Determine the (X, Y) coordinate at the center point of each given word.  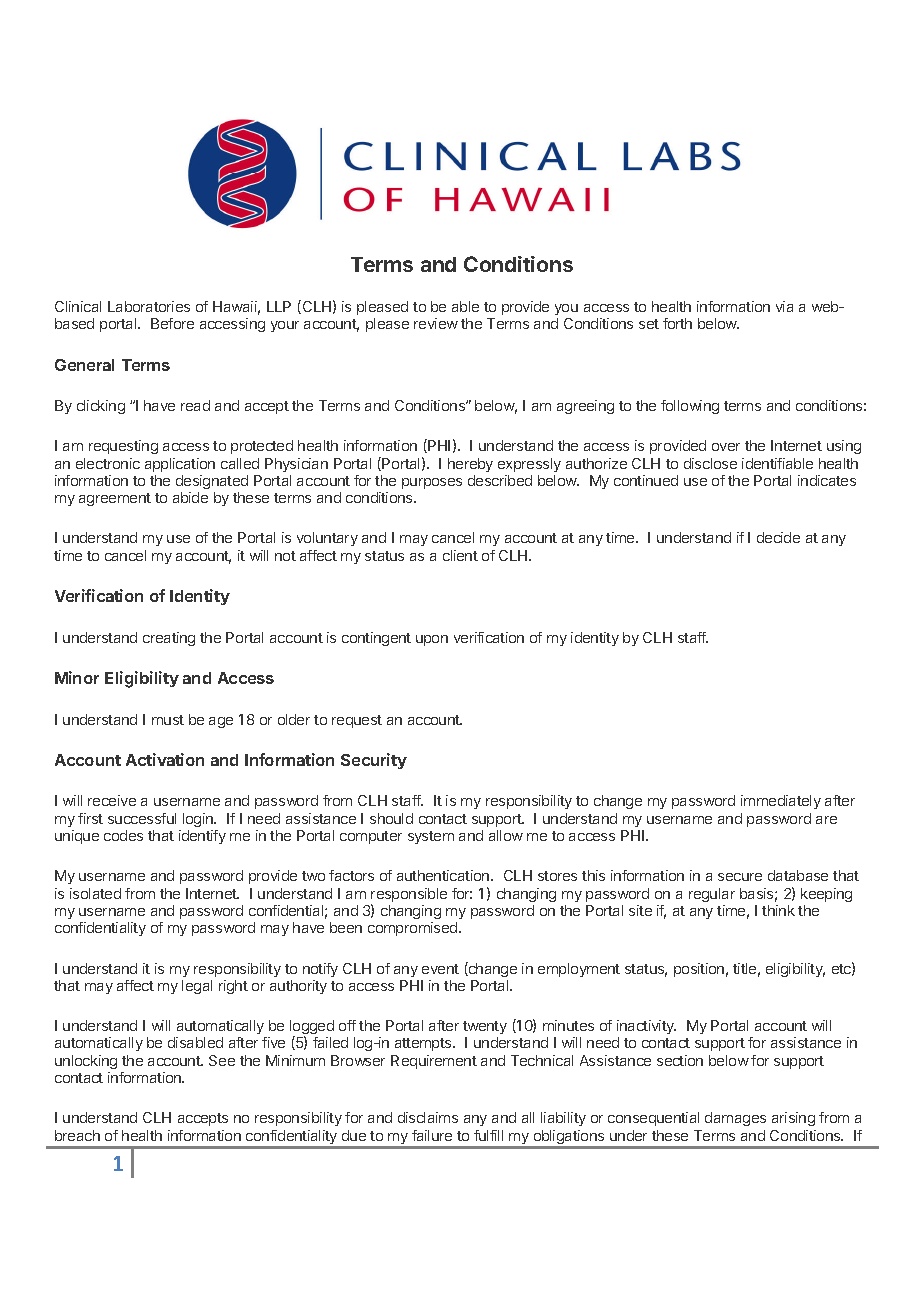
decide (778, 537)
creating (169, 639)
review (436, 323)
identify (202, 837)
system (431, 837)
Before (172, 323)
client (460, 555)
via (784, 306)
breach (77, 1135)
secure (740, 877)
